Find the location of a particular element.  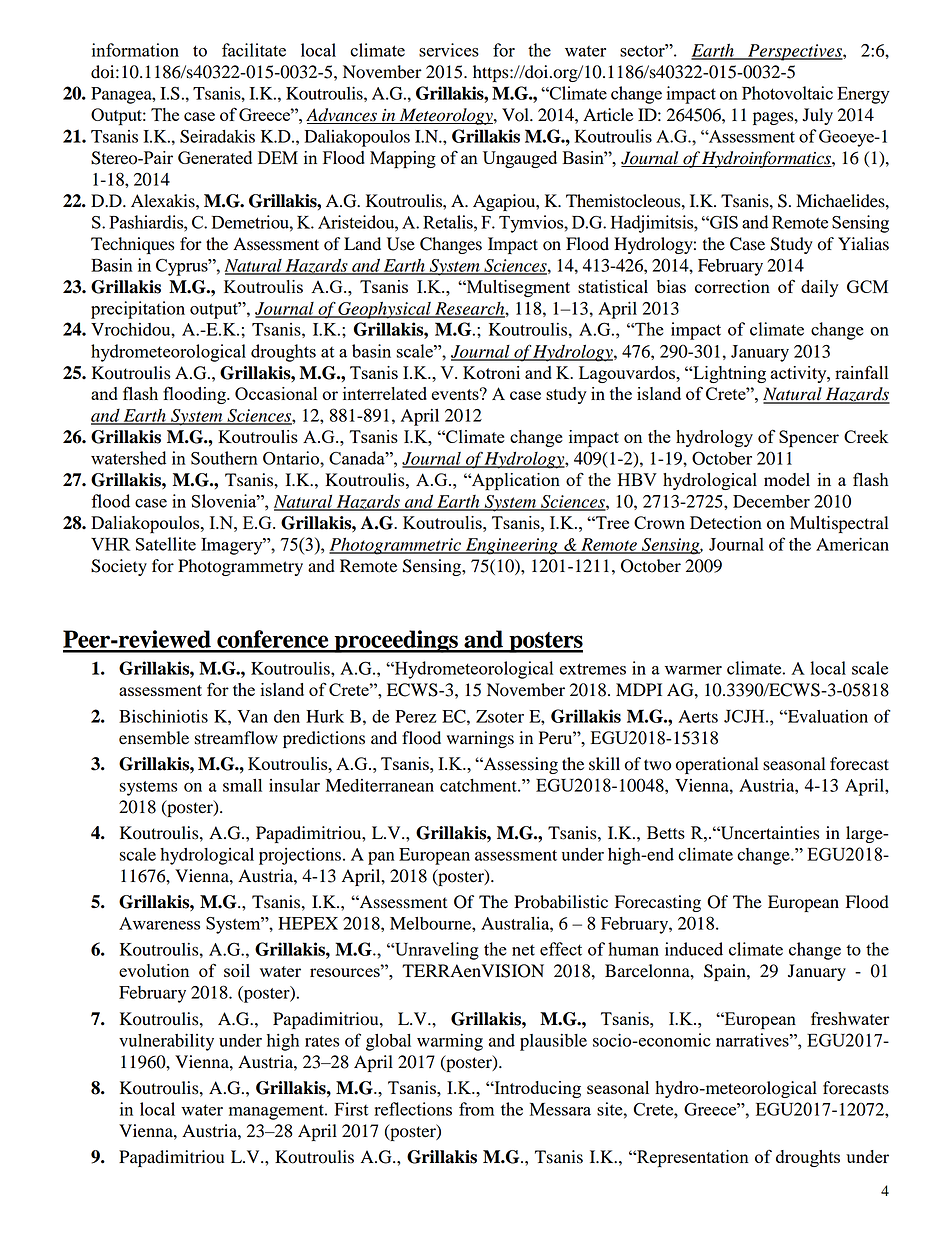

Engineering is located at coordinates (512, 546).
